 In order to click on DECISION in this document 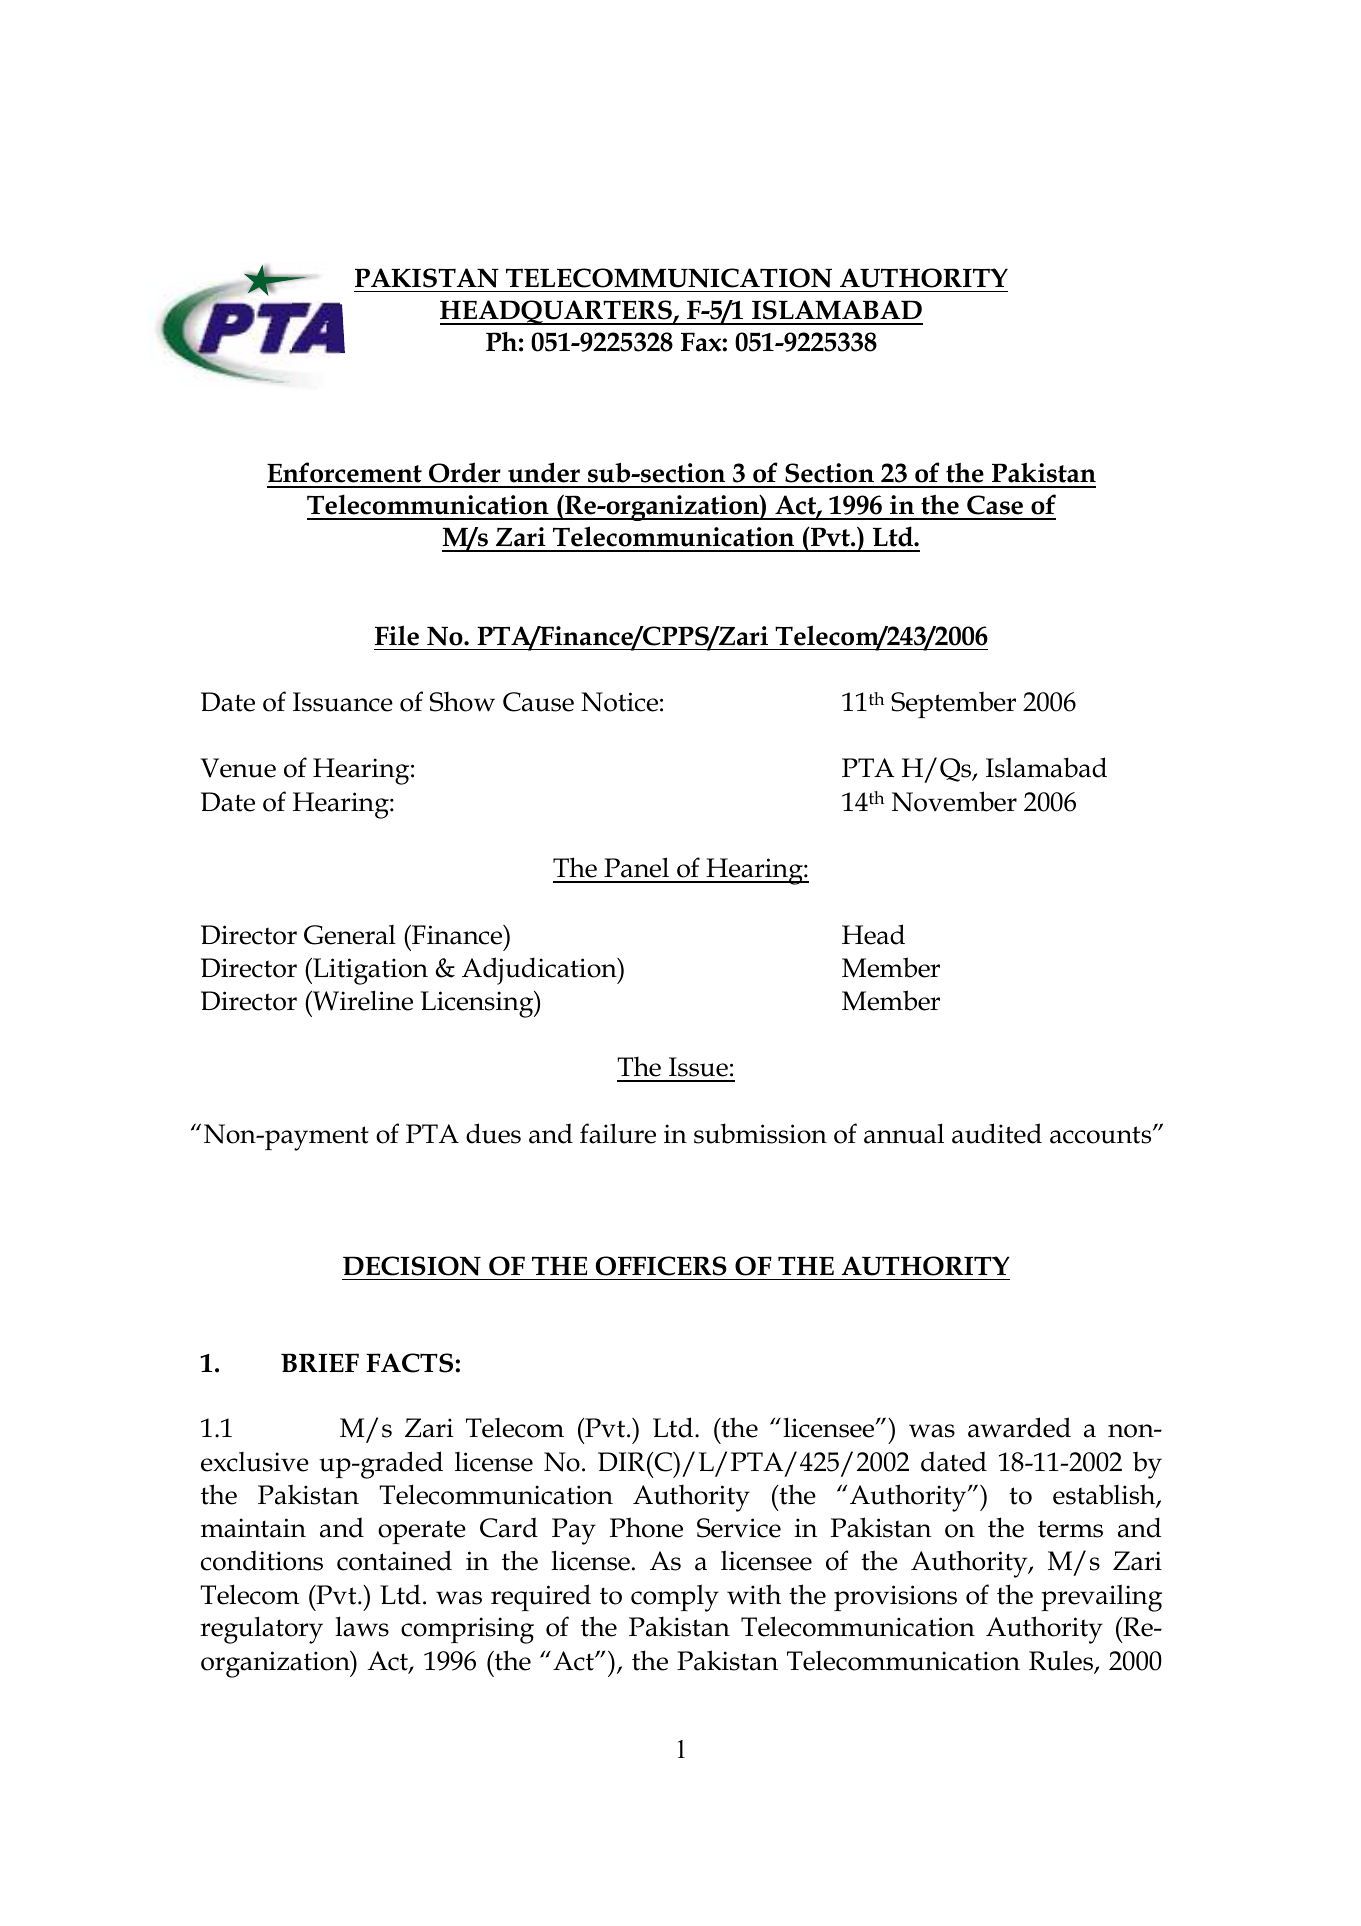, I will do `click(412, 1266)`.
